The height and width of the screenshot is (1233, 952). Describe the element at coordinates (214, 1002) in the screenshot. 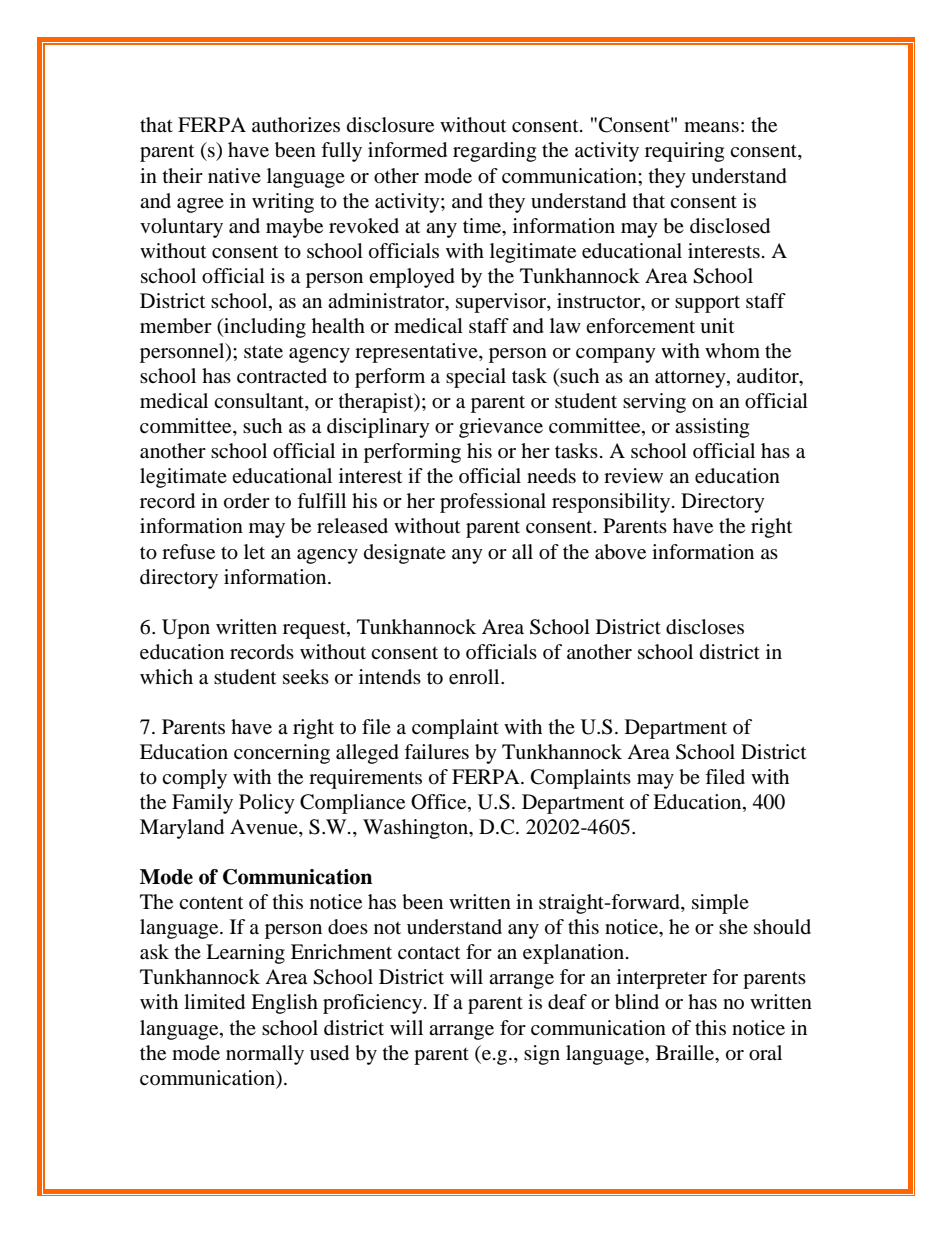

I see `limited` at that location.
